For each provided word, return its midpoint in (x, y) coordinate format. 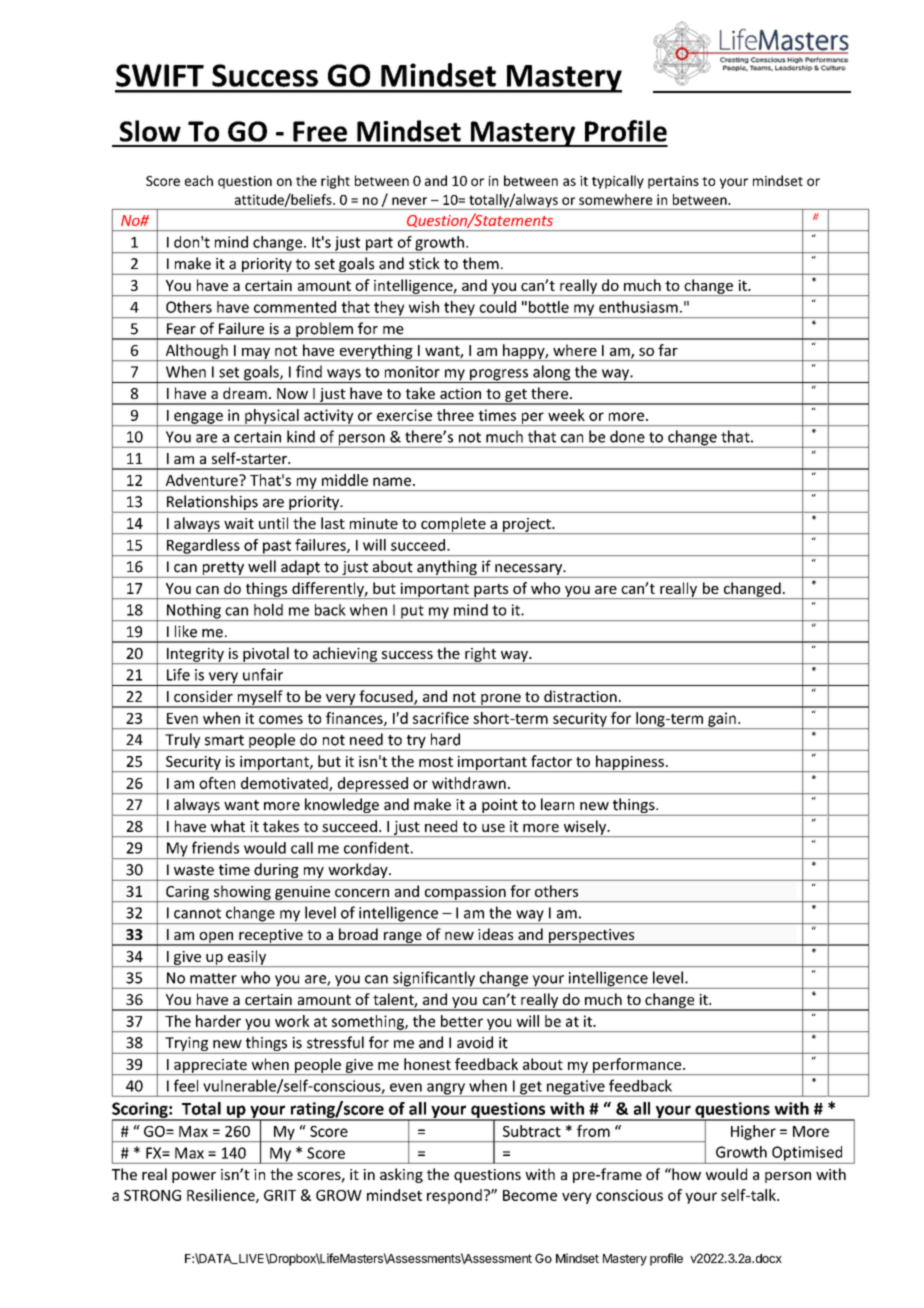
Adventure (203, 480)
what (228, 826)
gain (722, 720)
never (409, 201)
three (455, 415)
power (194, 1177)
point (500, 807)
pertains (673, 182)
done (627, 436)
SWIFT (160, 75)
